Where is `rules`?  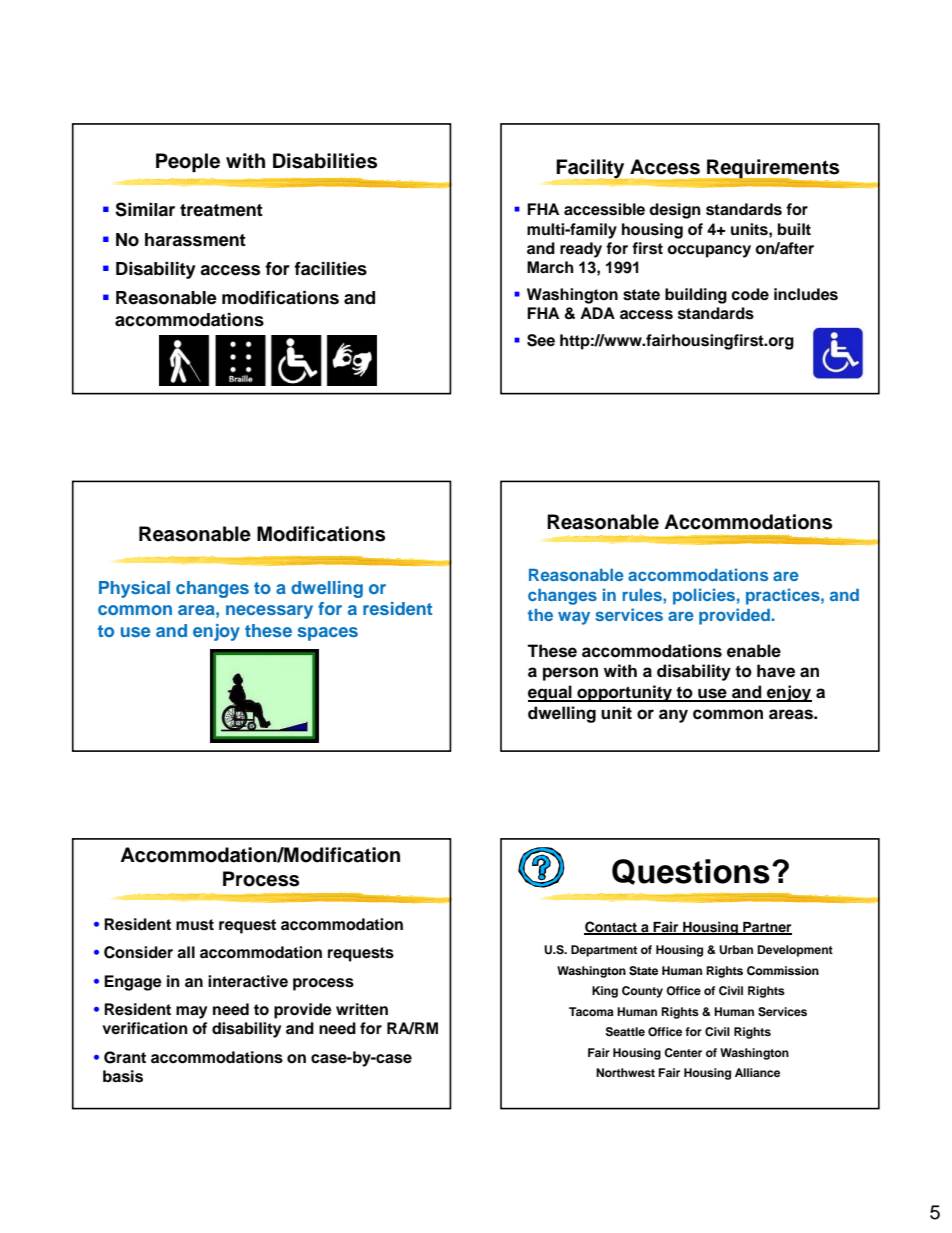
rules is located at coordinates (643, 595).
